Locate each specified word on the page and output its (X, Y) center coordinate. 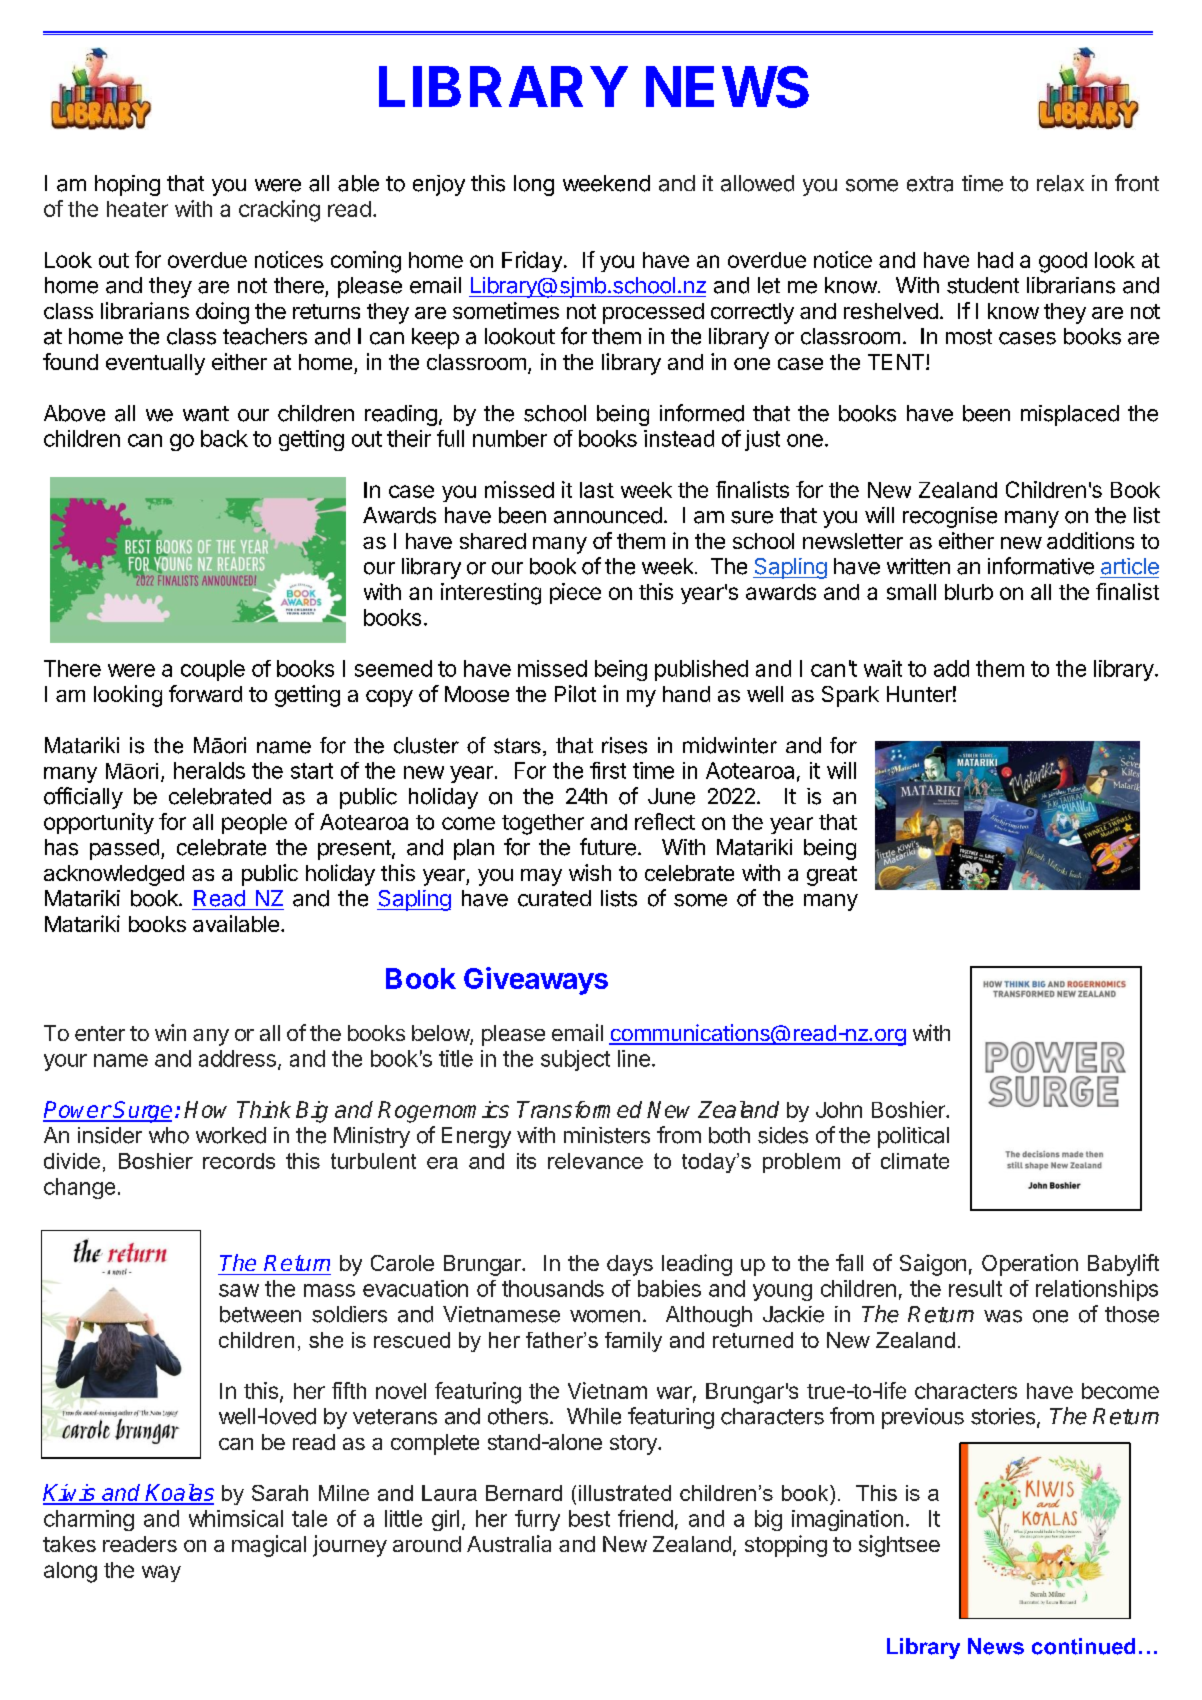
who (169, 1135)
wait (883, 668)
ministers (607, 1135)
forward (205, 693)
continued (1083, 1646)
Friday (532, 261)
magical (269, 1546)
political (913, 1137)
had (995, 260)
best (589, 1518)
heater (137, 209)
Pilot (575, 693)
